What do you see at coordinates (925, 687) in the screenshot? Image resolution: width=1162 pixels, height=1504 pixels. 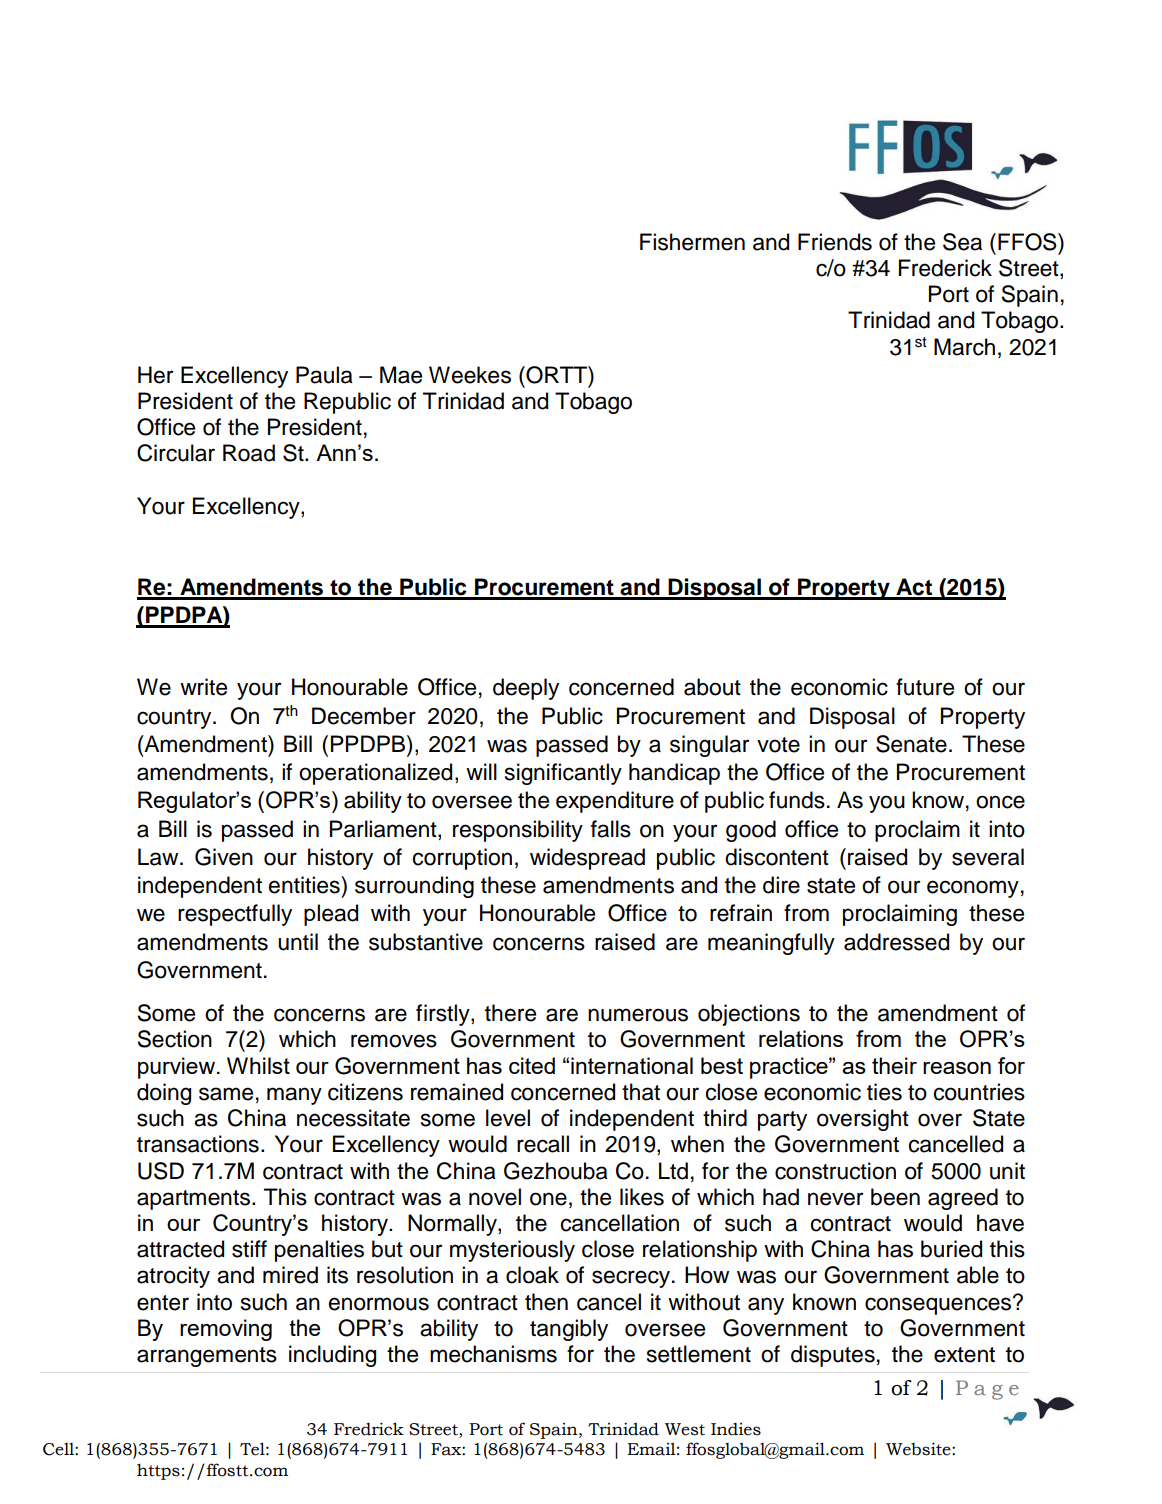 I see `future` at bounding box center [925, 687].
